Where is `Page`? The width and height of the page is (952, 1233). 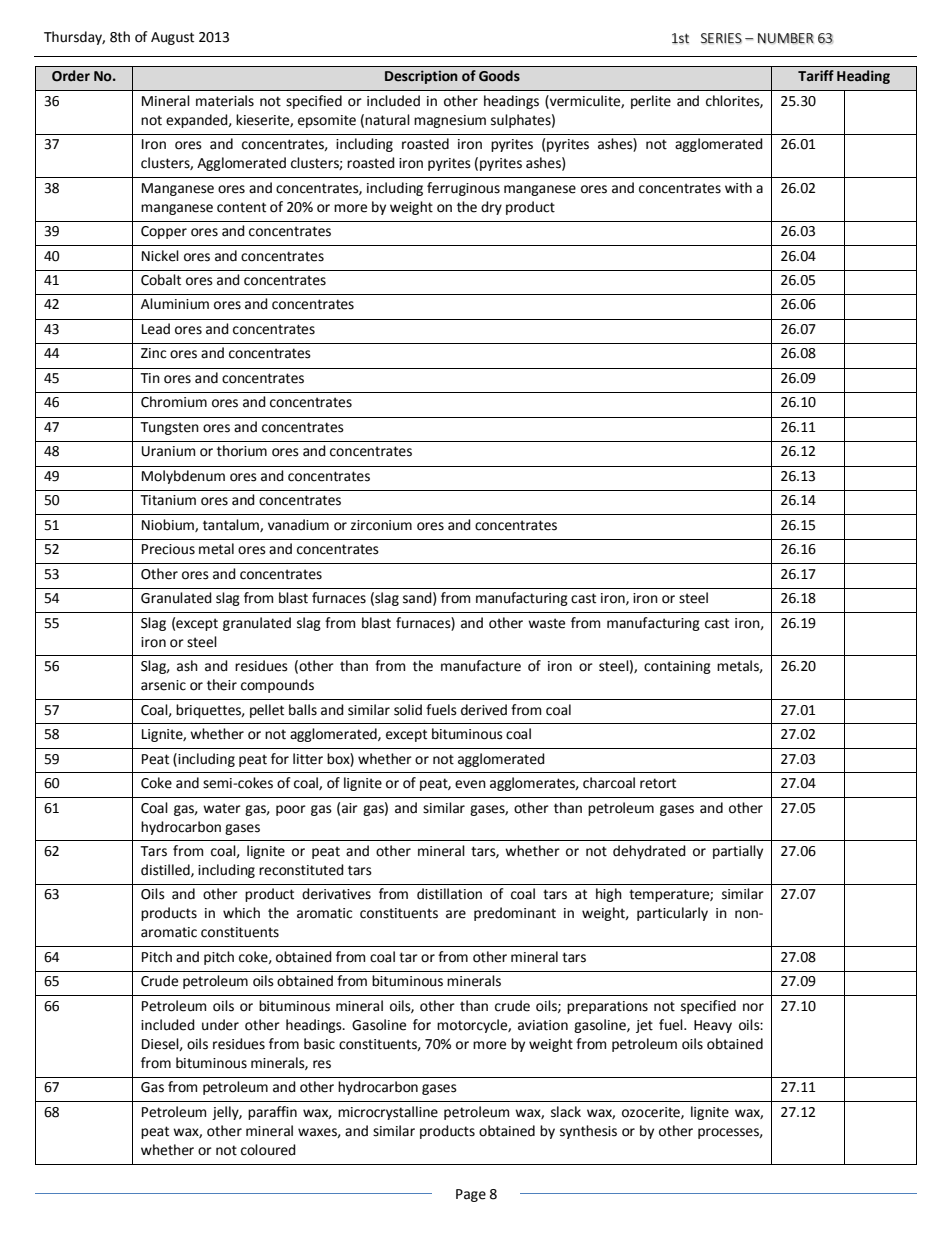 Page is located at coordinates (471, 1195).
